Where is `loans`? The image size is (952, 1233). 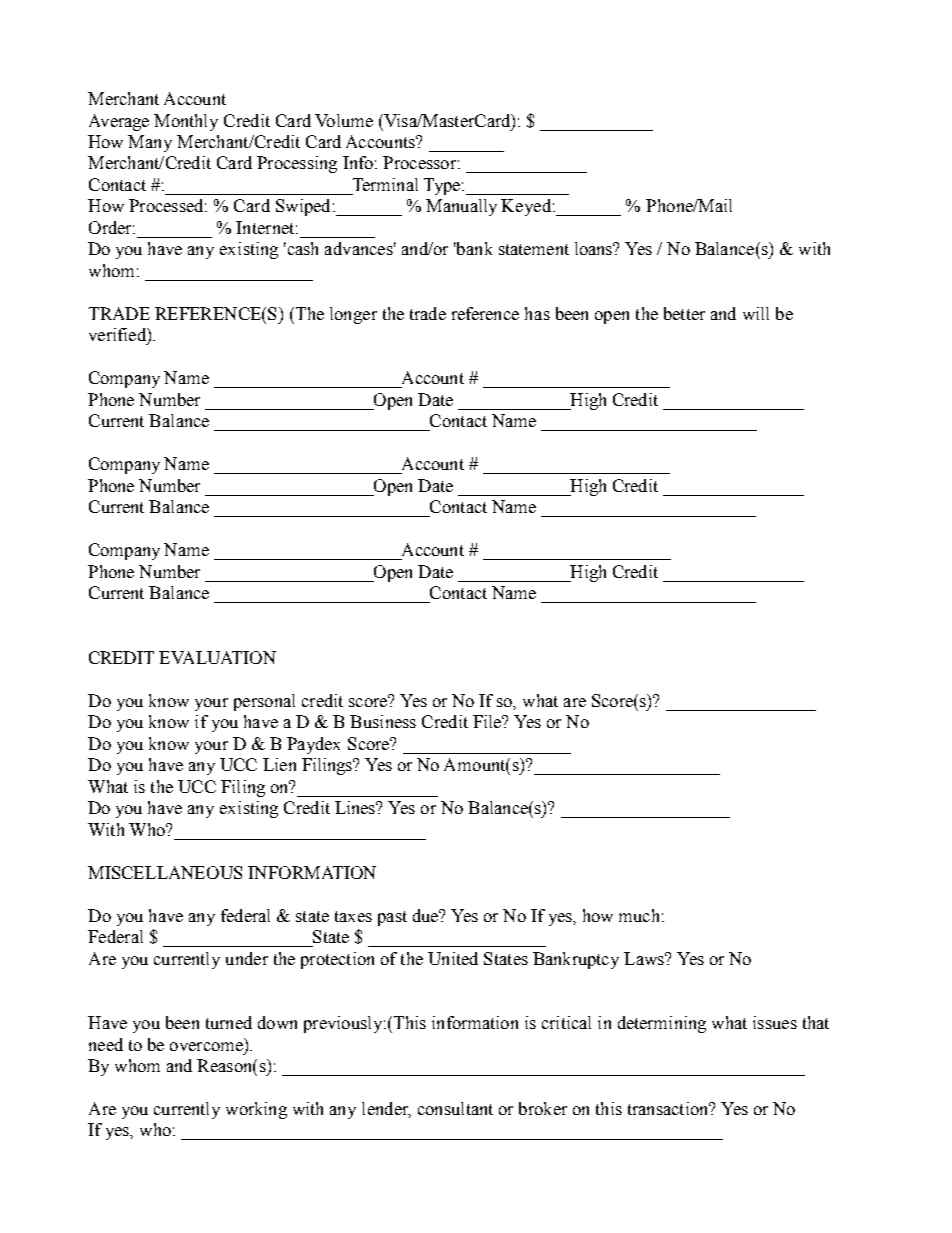 loans is located at coordinates (595, 248).
